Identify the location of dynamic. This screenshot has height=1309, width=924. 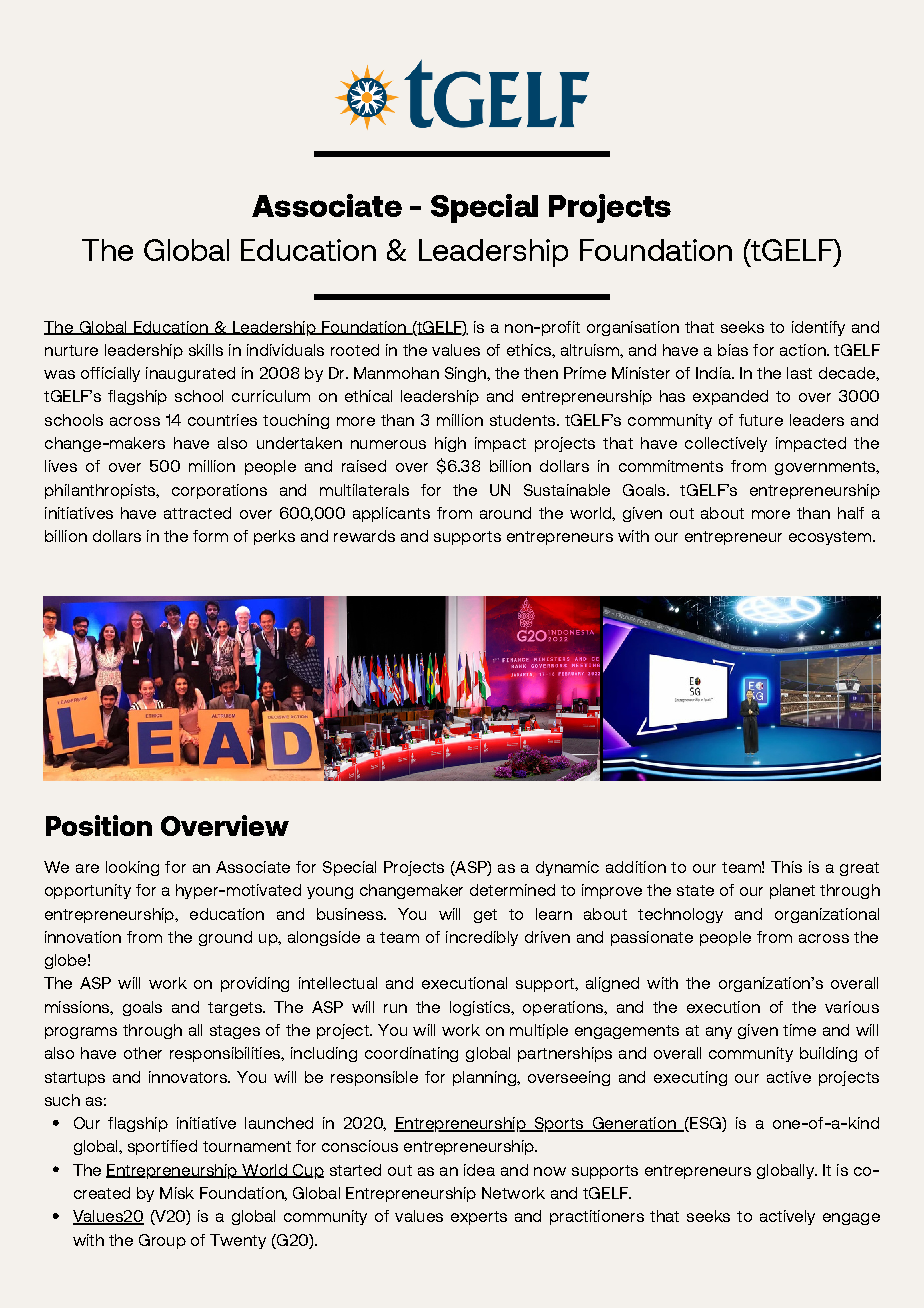
(567, 868).
